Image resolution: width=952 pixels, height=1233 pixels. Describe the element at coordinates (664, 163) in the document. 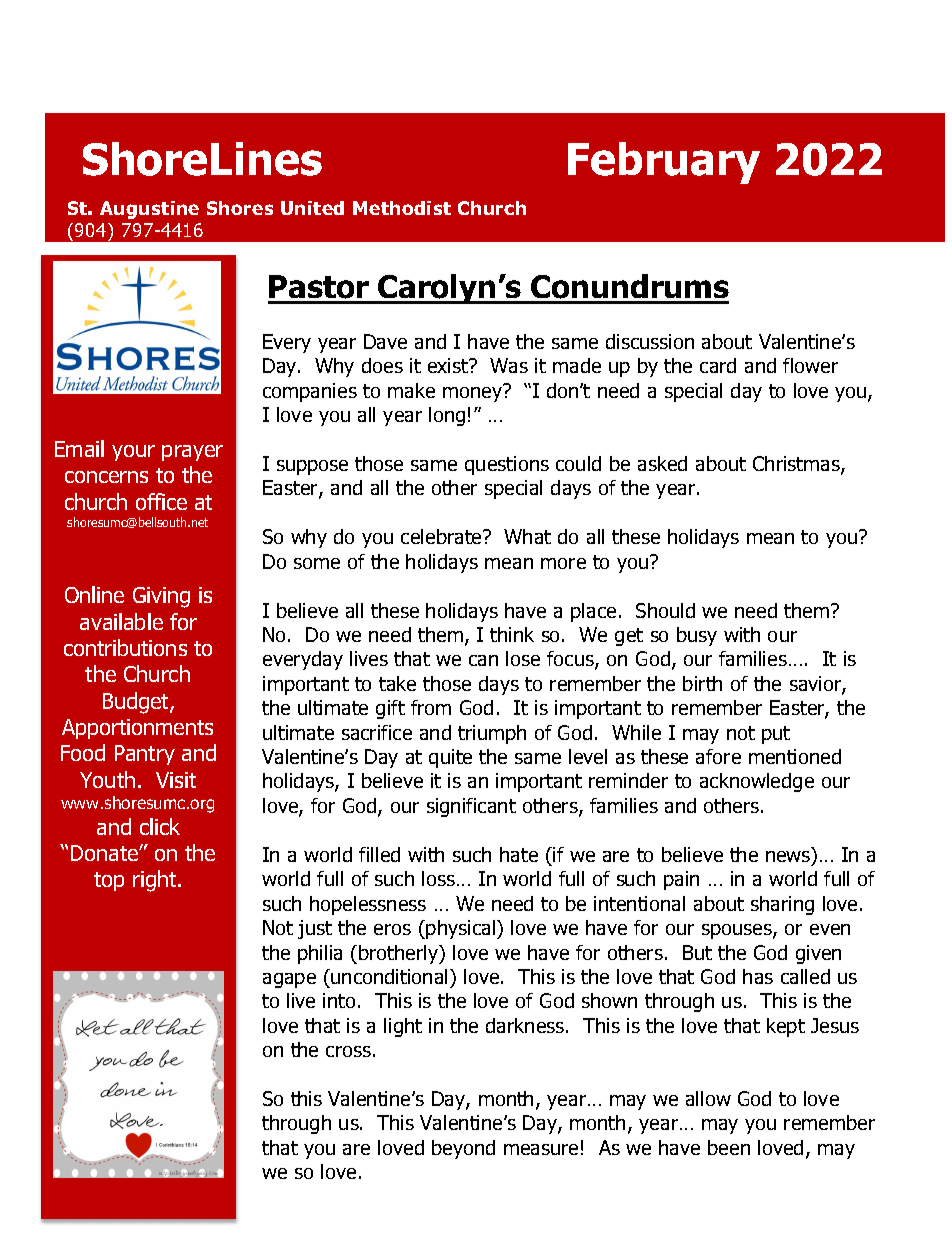

I see `February` at that location.
